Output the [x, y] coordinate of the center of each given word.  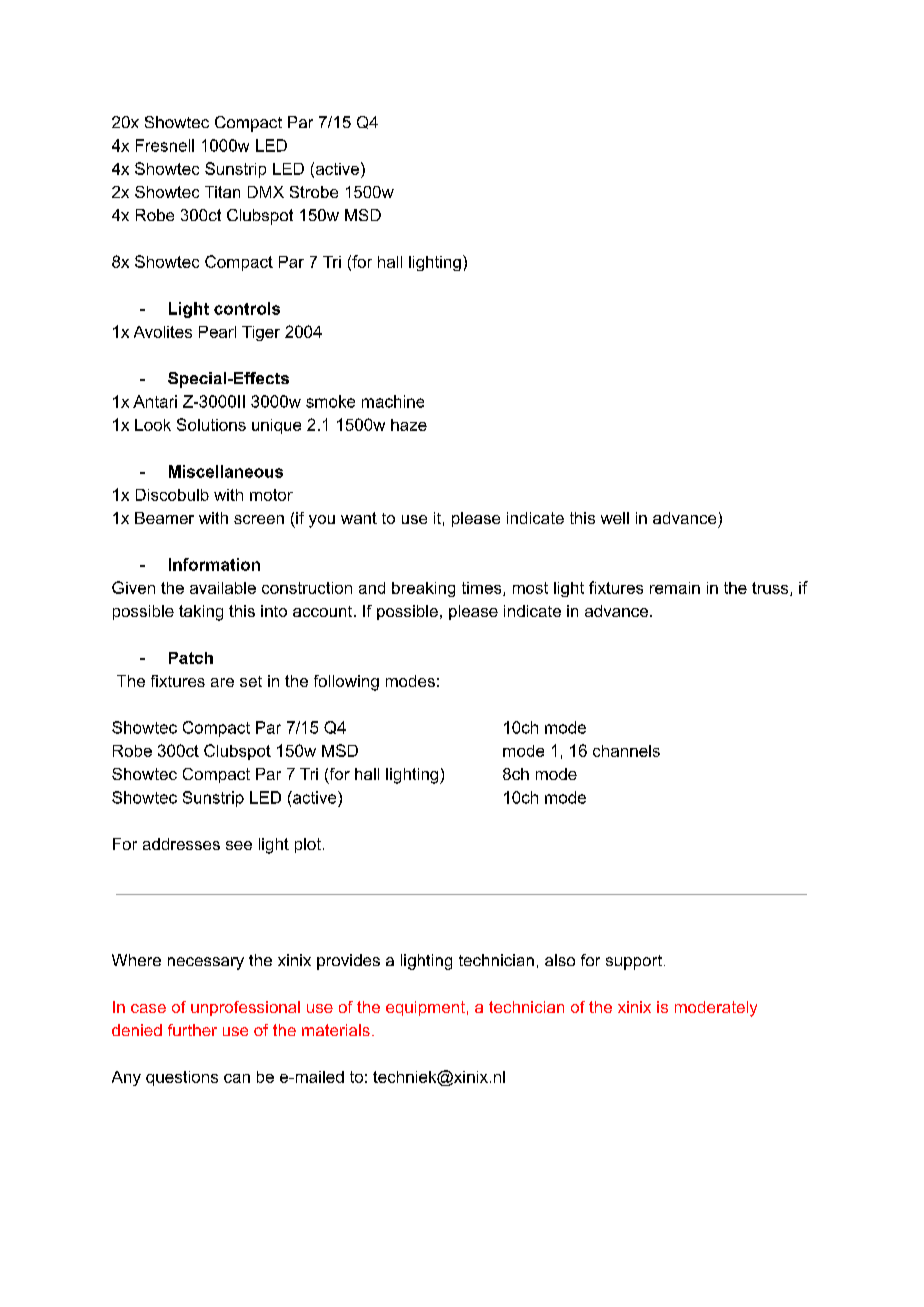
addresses [181, 844]
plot [308, 845]
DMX [266, 192]
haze [409, 425]
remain [675, 588]
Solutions [211, 424]
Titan [222, 192]
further [192, 1030]
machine [393, 401]
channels [626, 751]
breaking [423, 589]
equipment [425, 1008]
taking [201, 613]
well [615, 518]
